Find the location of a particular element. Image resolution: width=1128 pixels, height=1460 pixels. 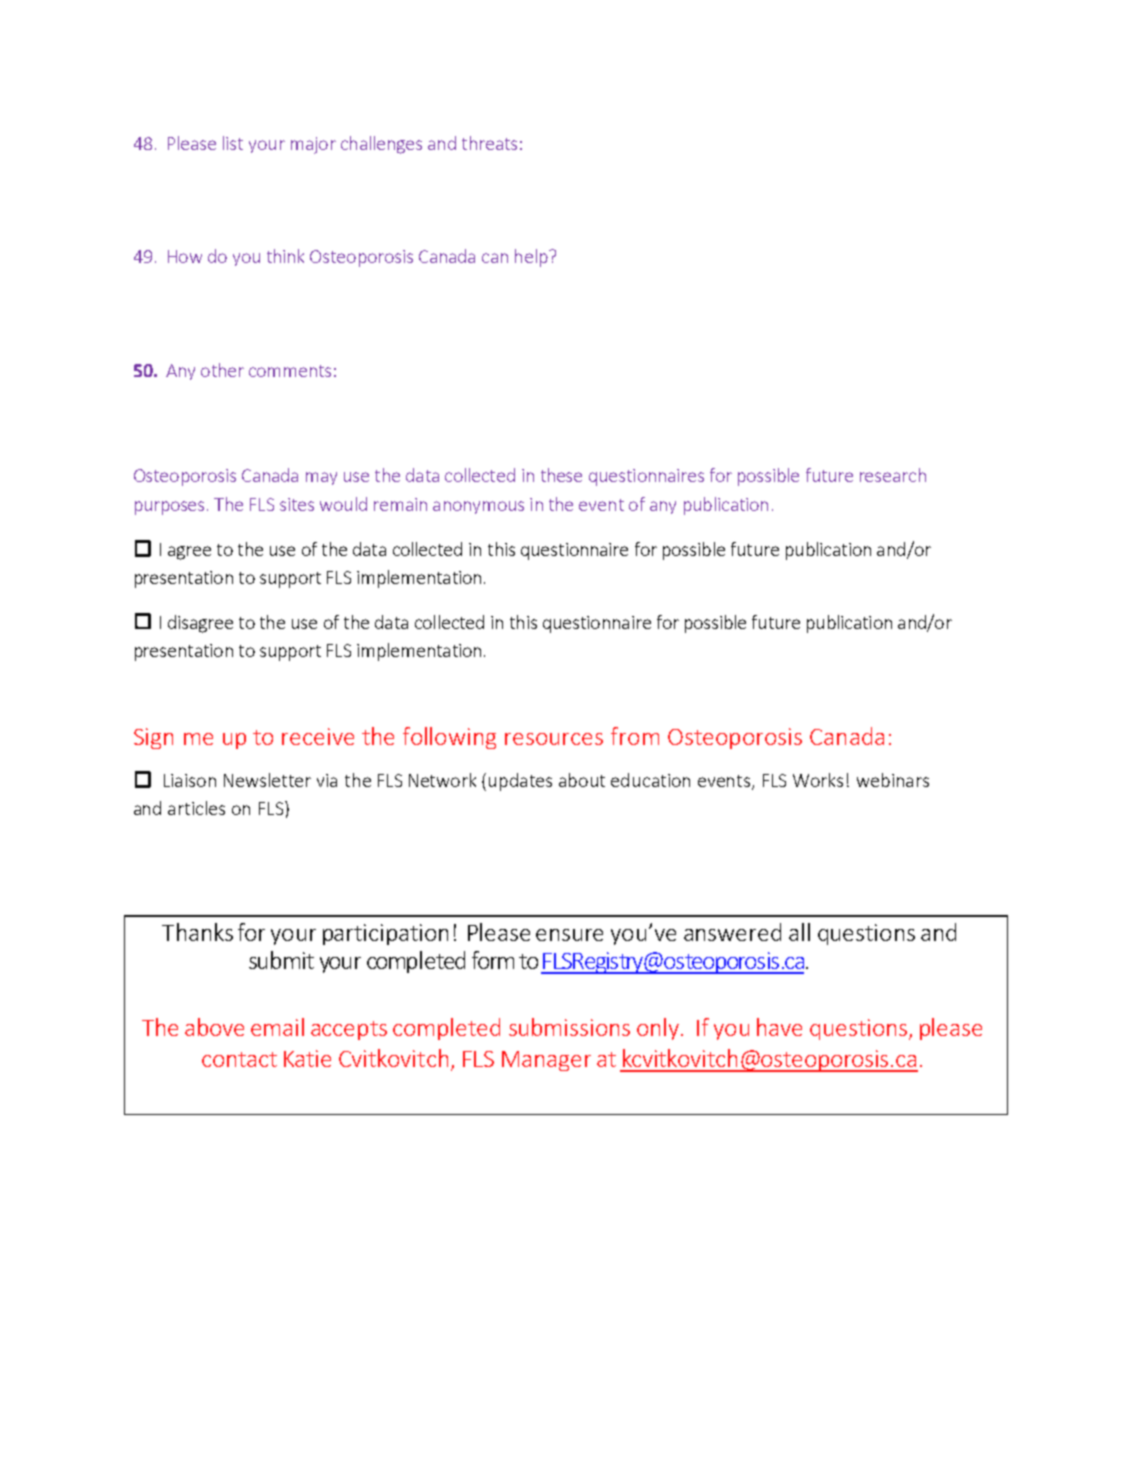

other is located at coordinates (222, 370).
